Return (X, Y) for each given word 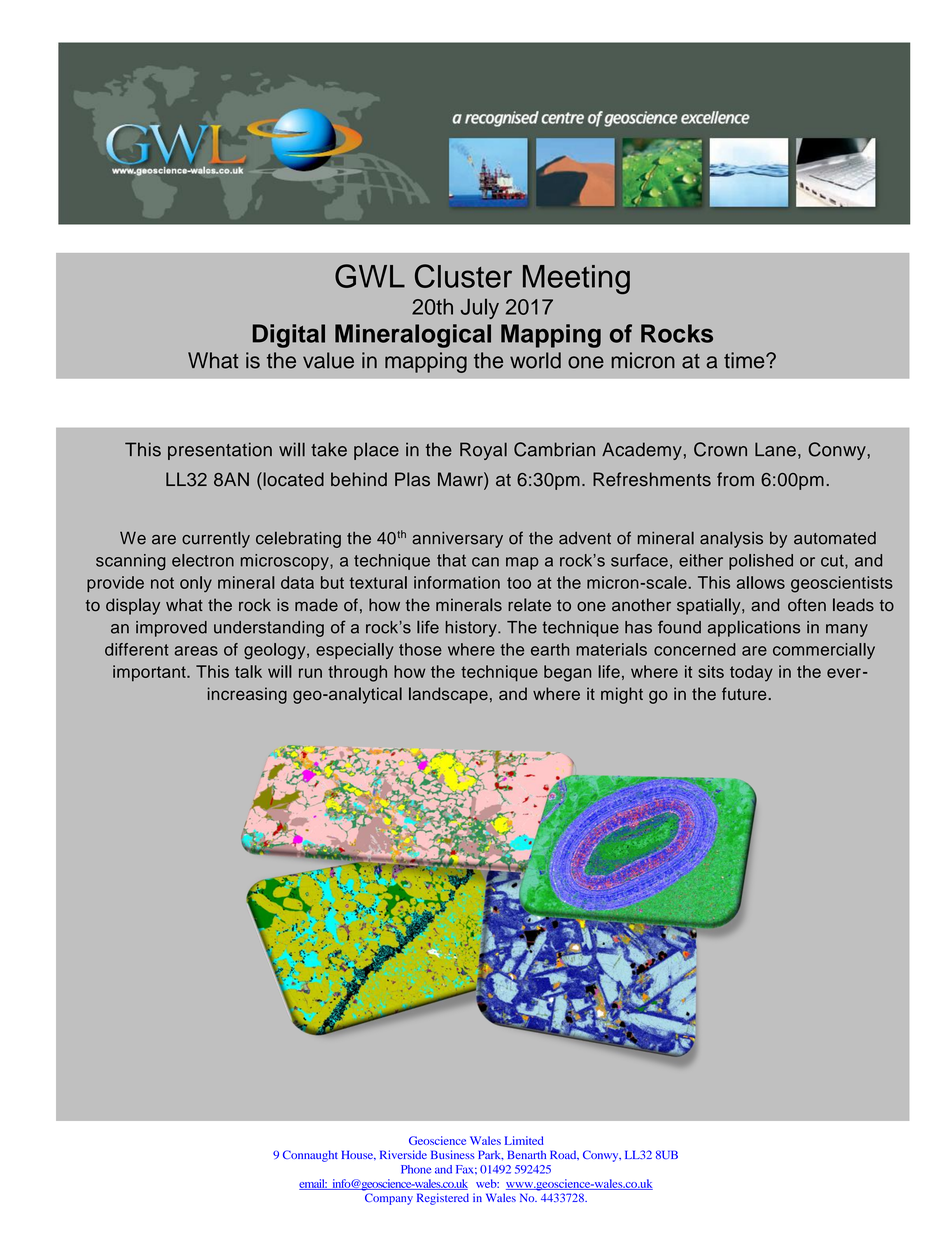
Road (564, 1155)
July (480, 308)
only (196, 584)
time (745, 360)
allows (761, 582)
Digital (289, 336)
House (358, 1155)
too (519, 583)
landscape (448, 695)
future (744, 693)
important (150, 673)
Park (490, 1155)
